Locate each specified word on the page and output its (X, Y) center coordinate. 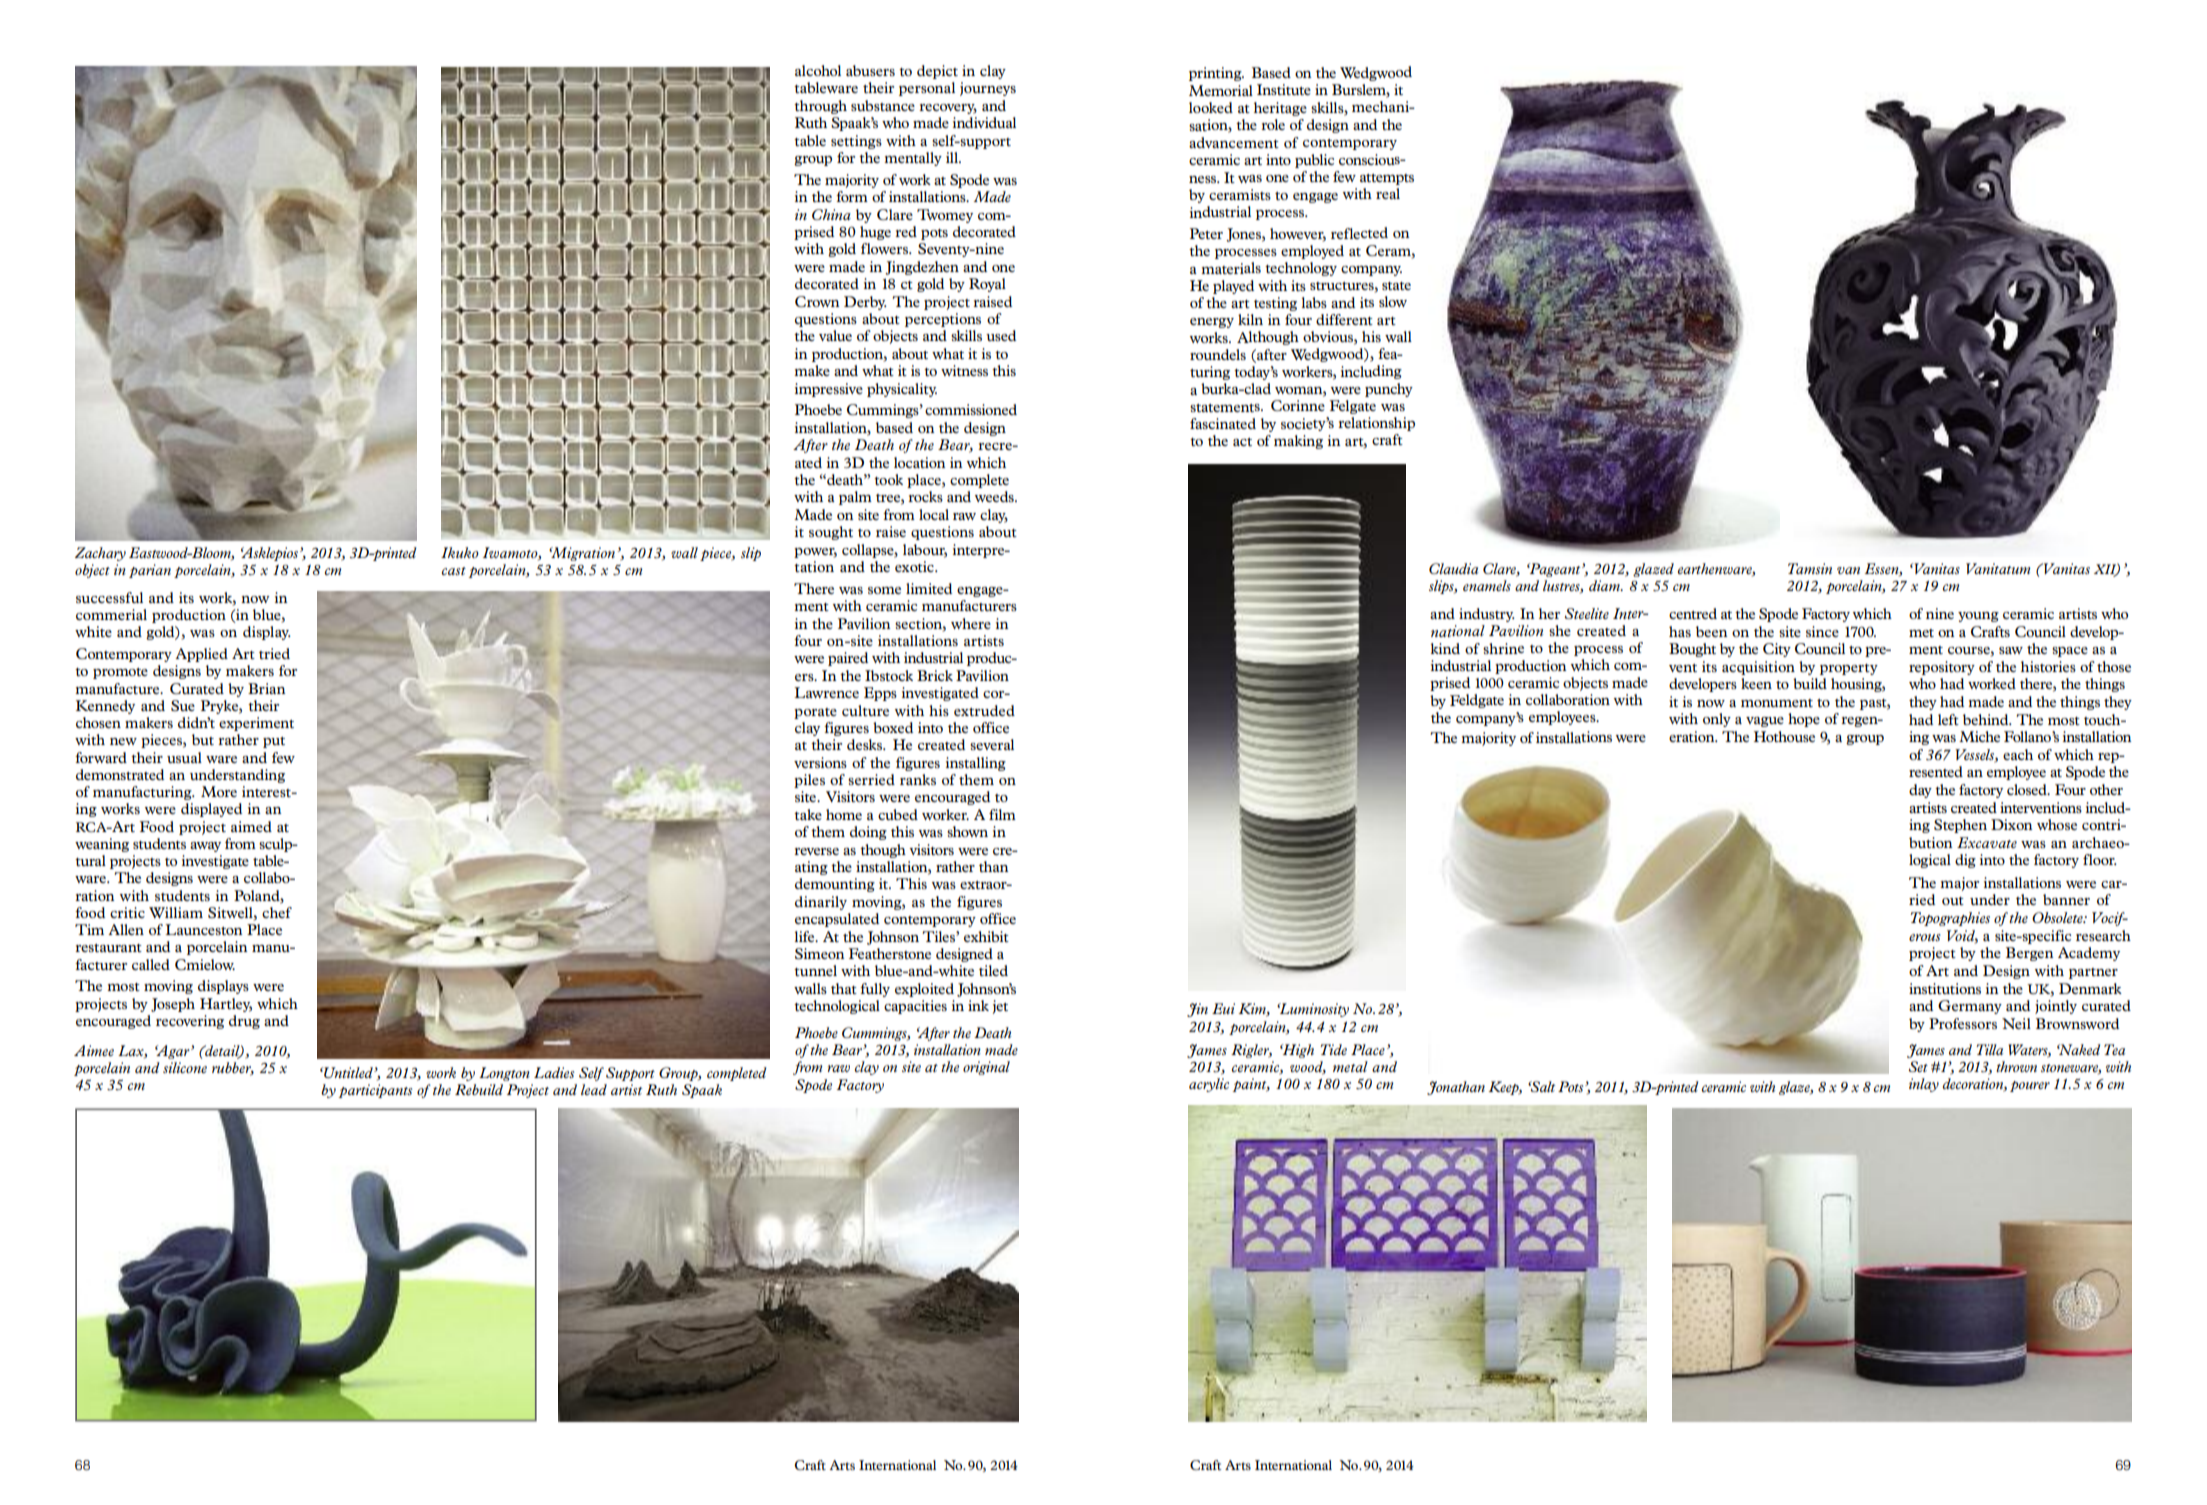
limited (929, 588)
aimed (251, 826)
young (1978, 617)
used (1001, 335)
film (1002, 814)
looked (1211, 107)
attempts (1387, 179)
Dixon (2012, 824)
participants (375, 1091)
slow (1393, 301)
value (835, 335)
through (820, 107)
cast (453, 571)
